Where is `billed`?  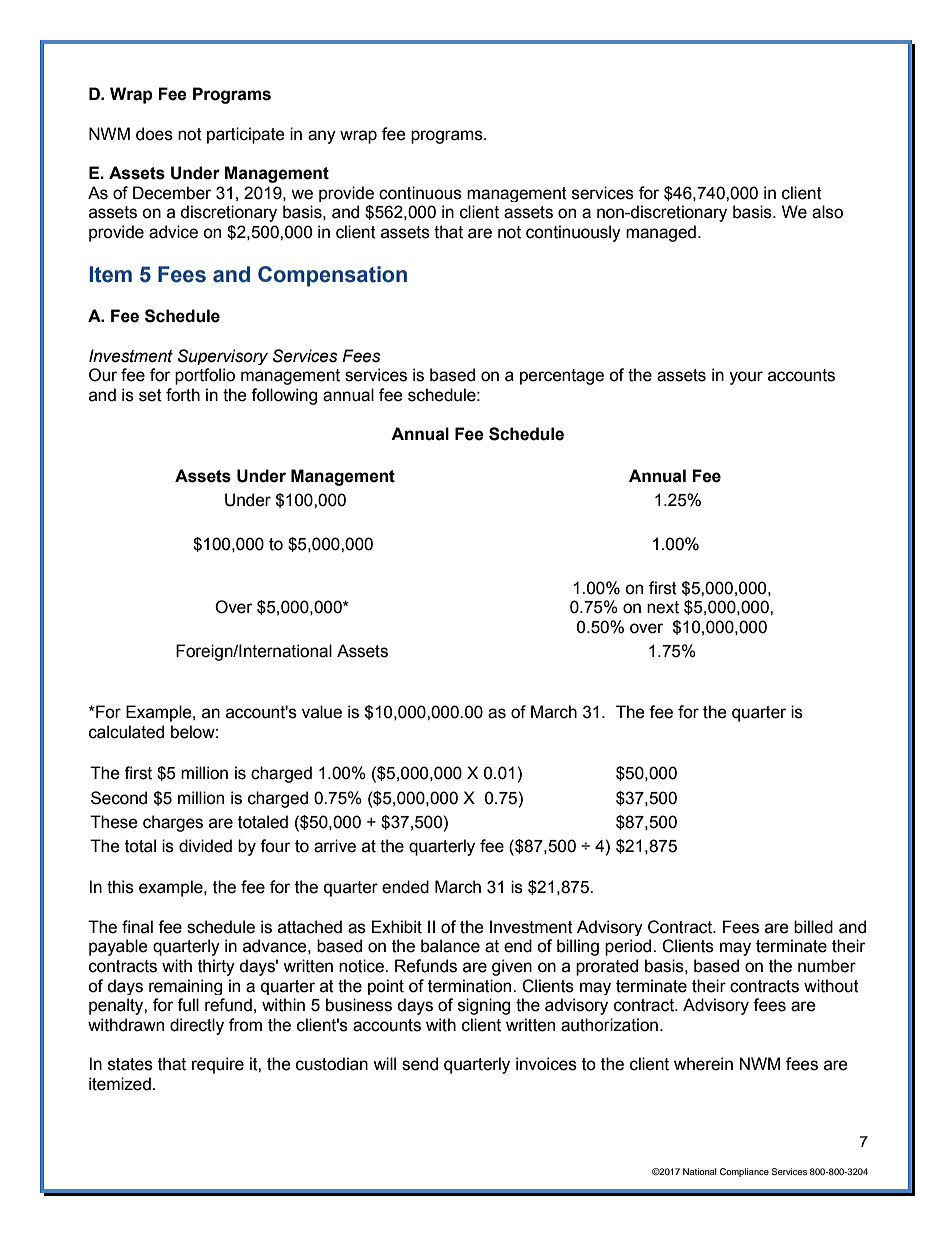 billed is located at coordinates (813, 927).
